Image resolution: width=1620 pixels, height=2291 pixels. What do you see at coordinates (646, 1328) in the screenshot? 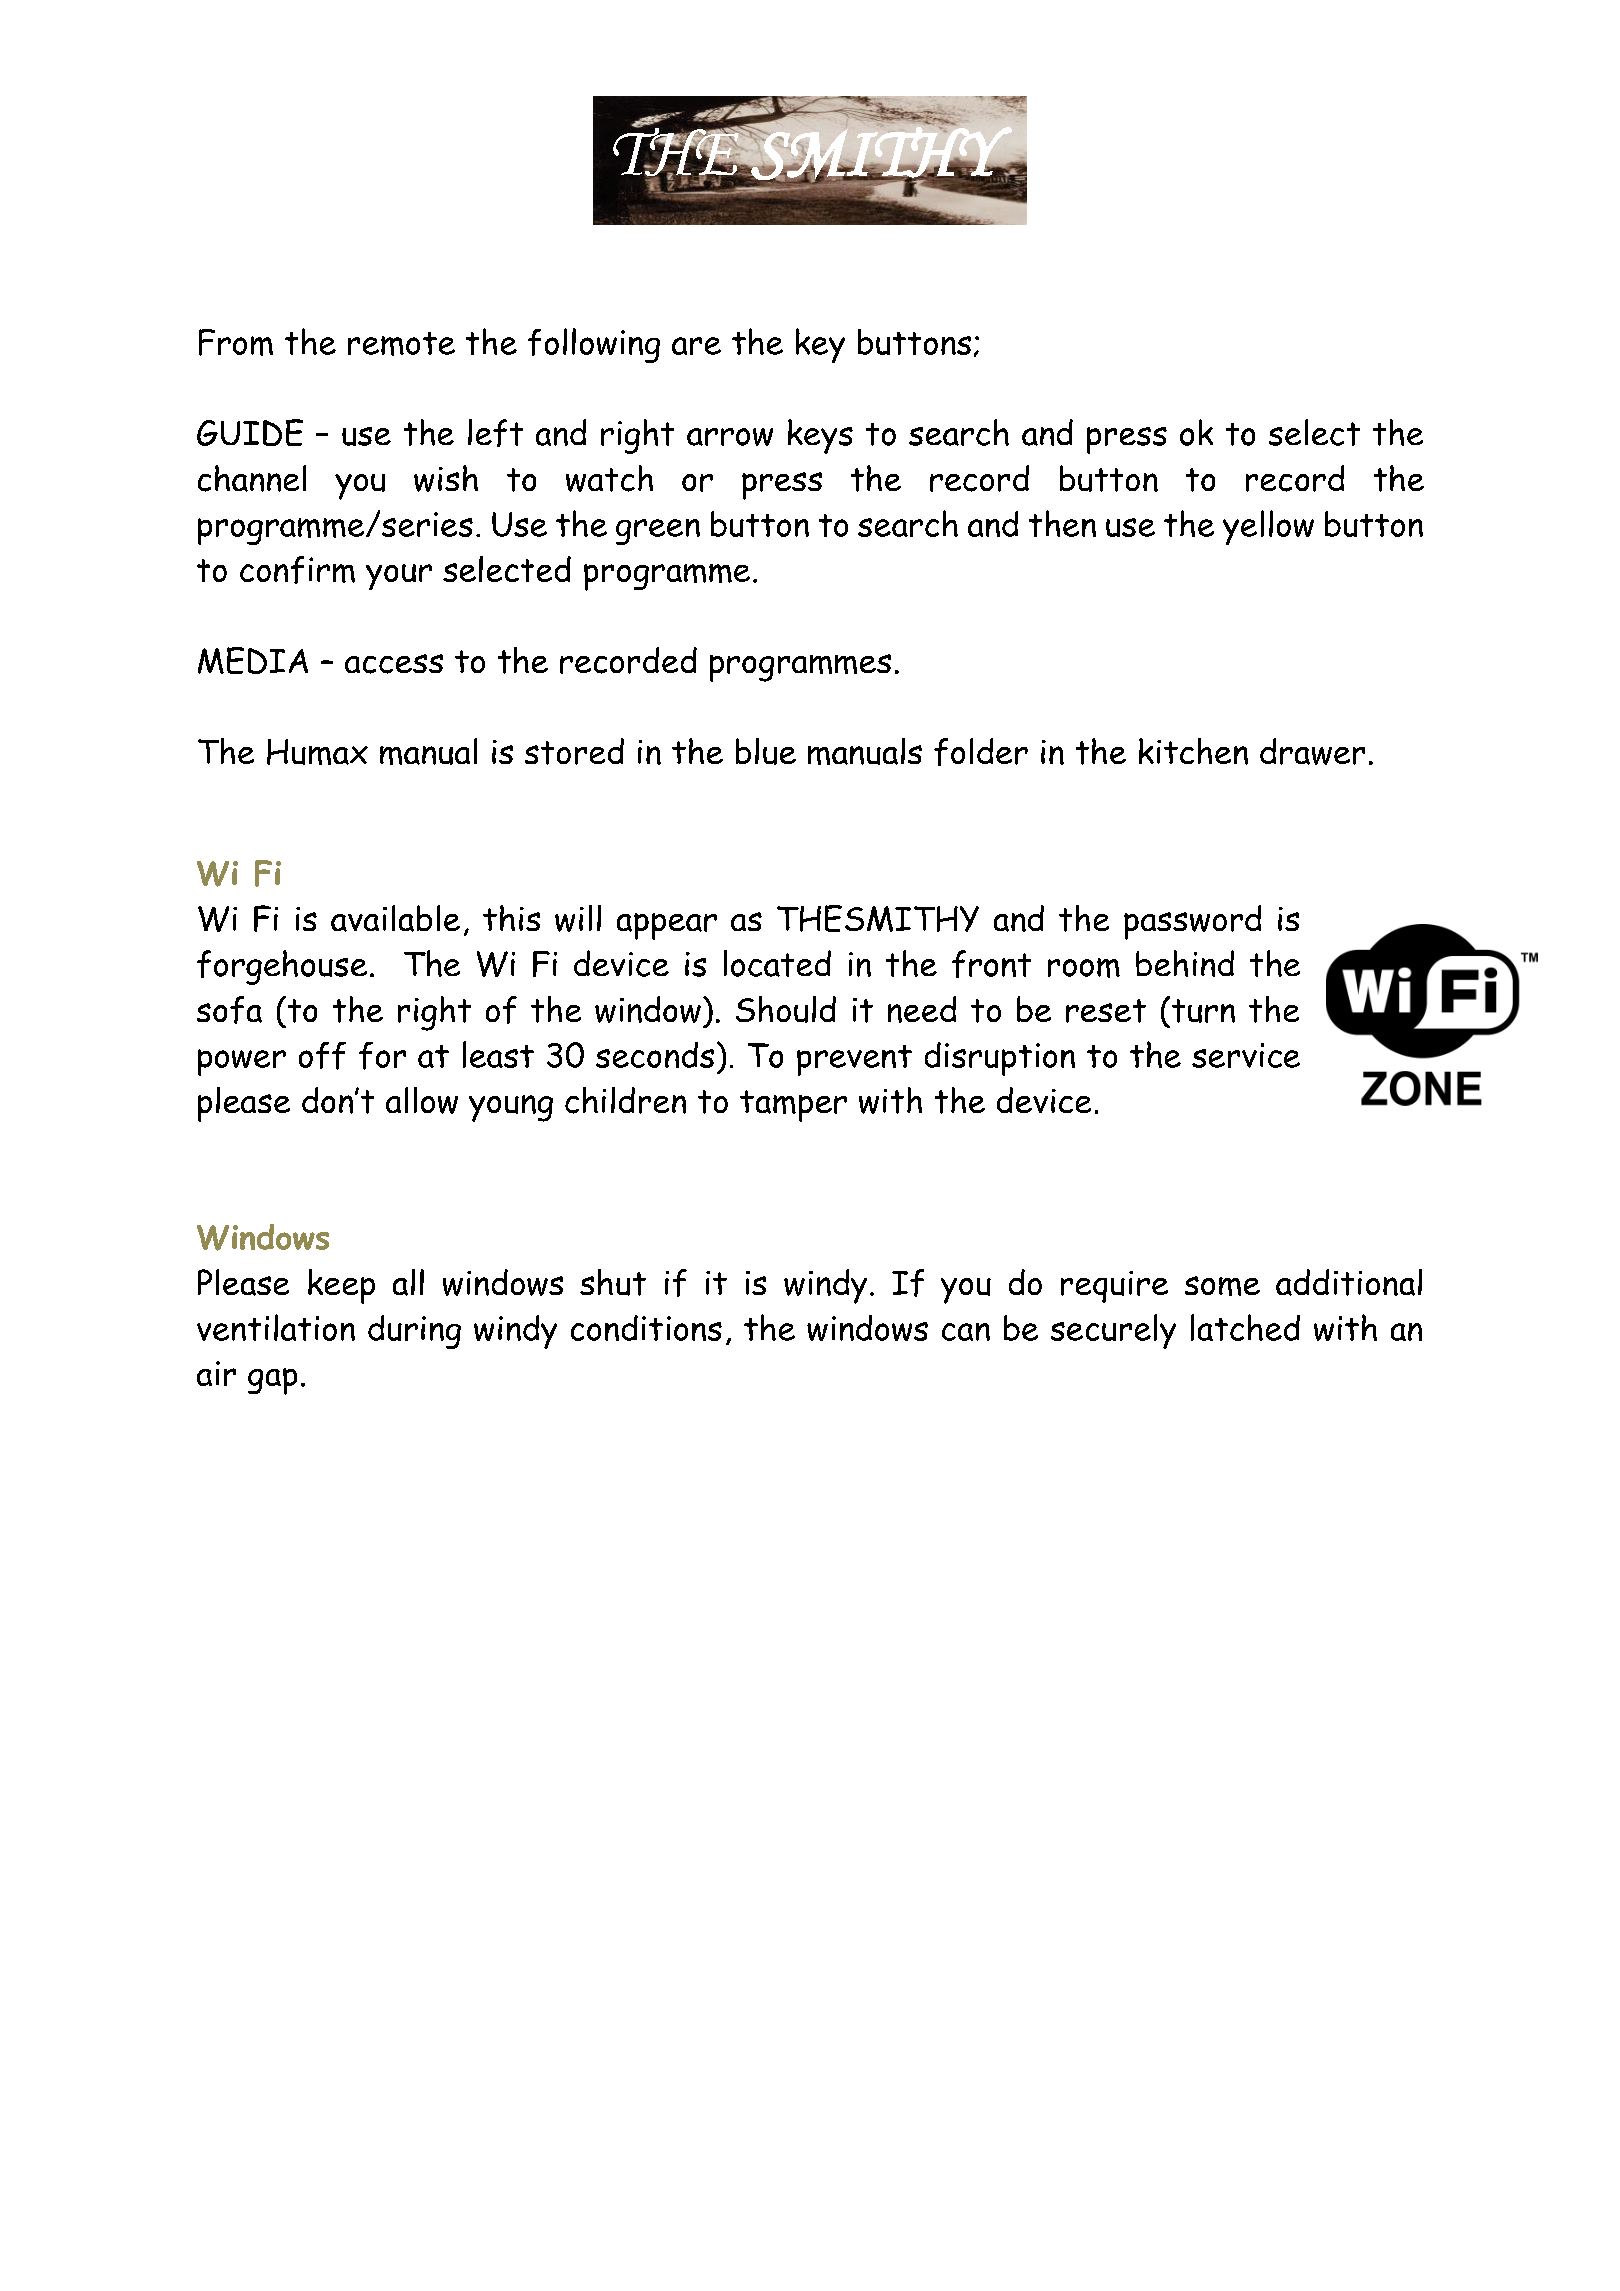
I see `conditions` at bounding box center [646, 1328].
